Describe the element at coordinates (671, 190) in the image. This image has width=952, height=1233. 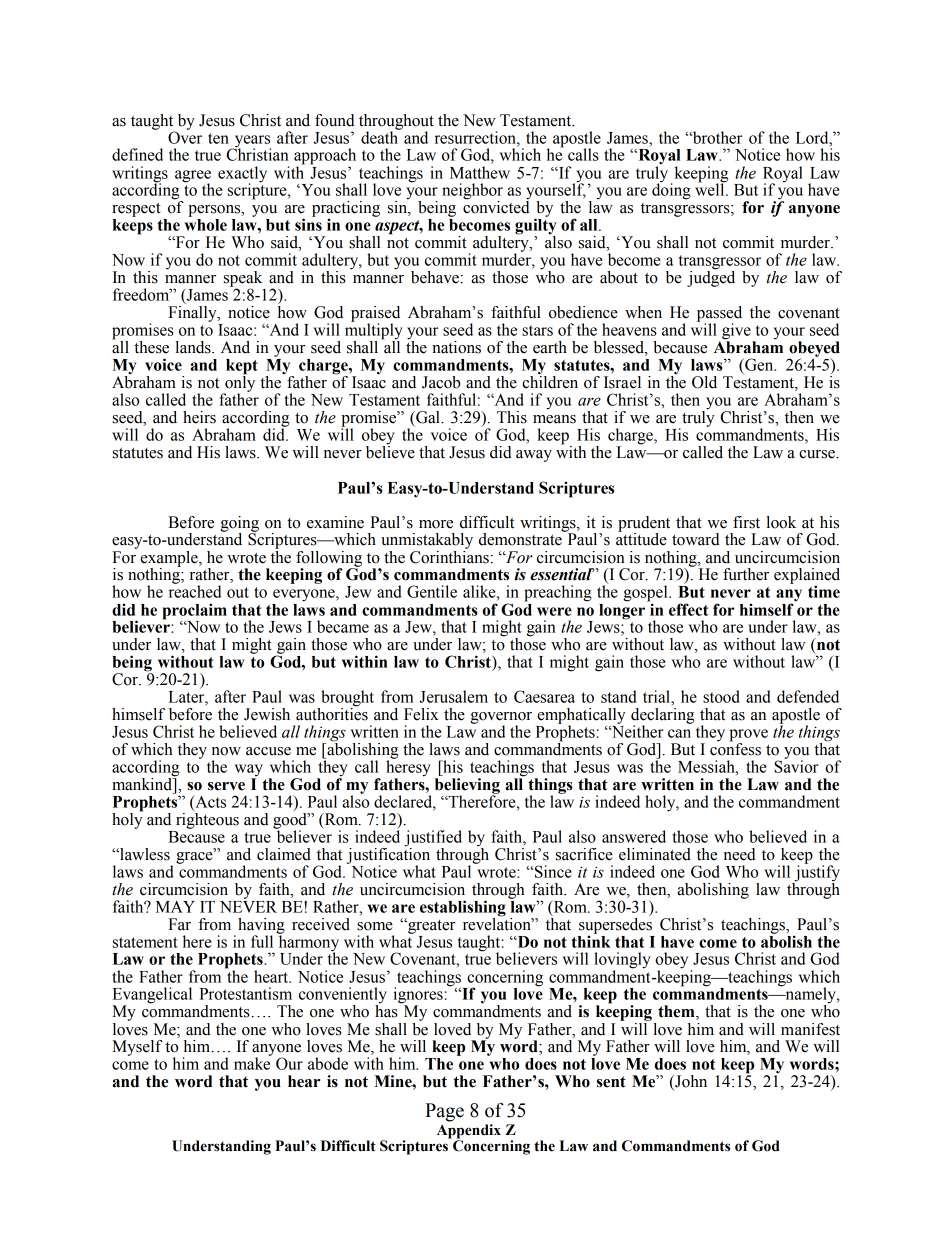
I see `doing` at that location.
